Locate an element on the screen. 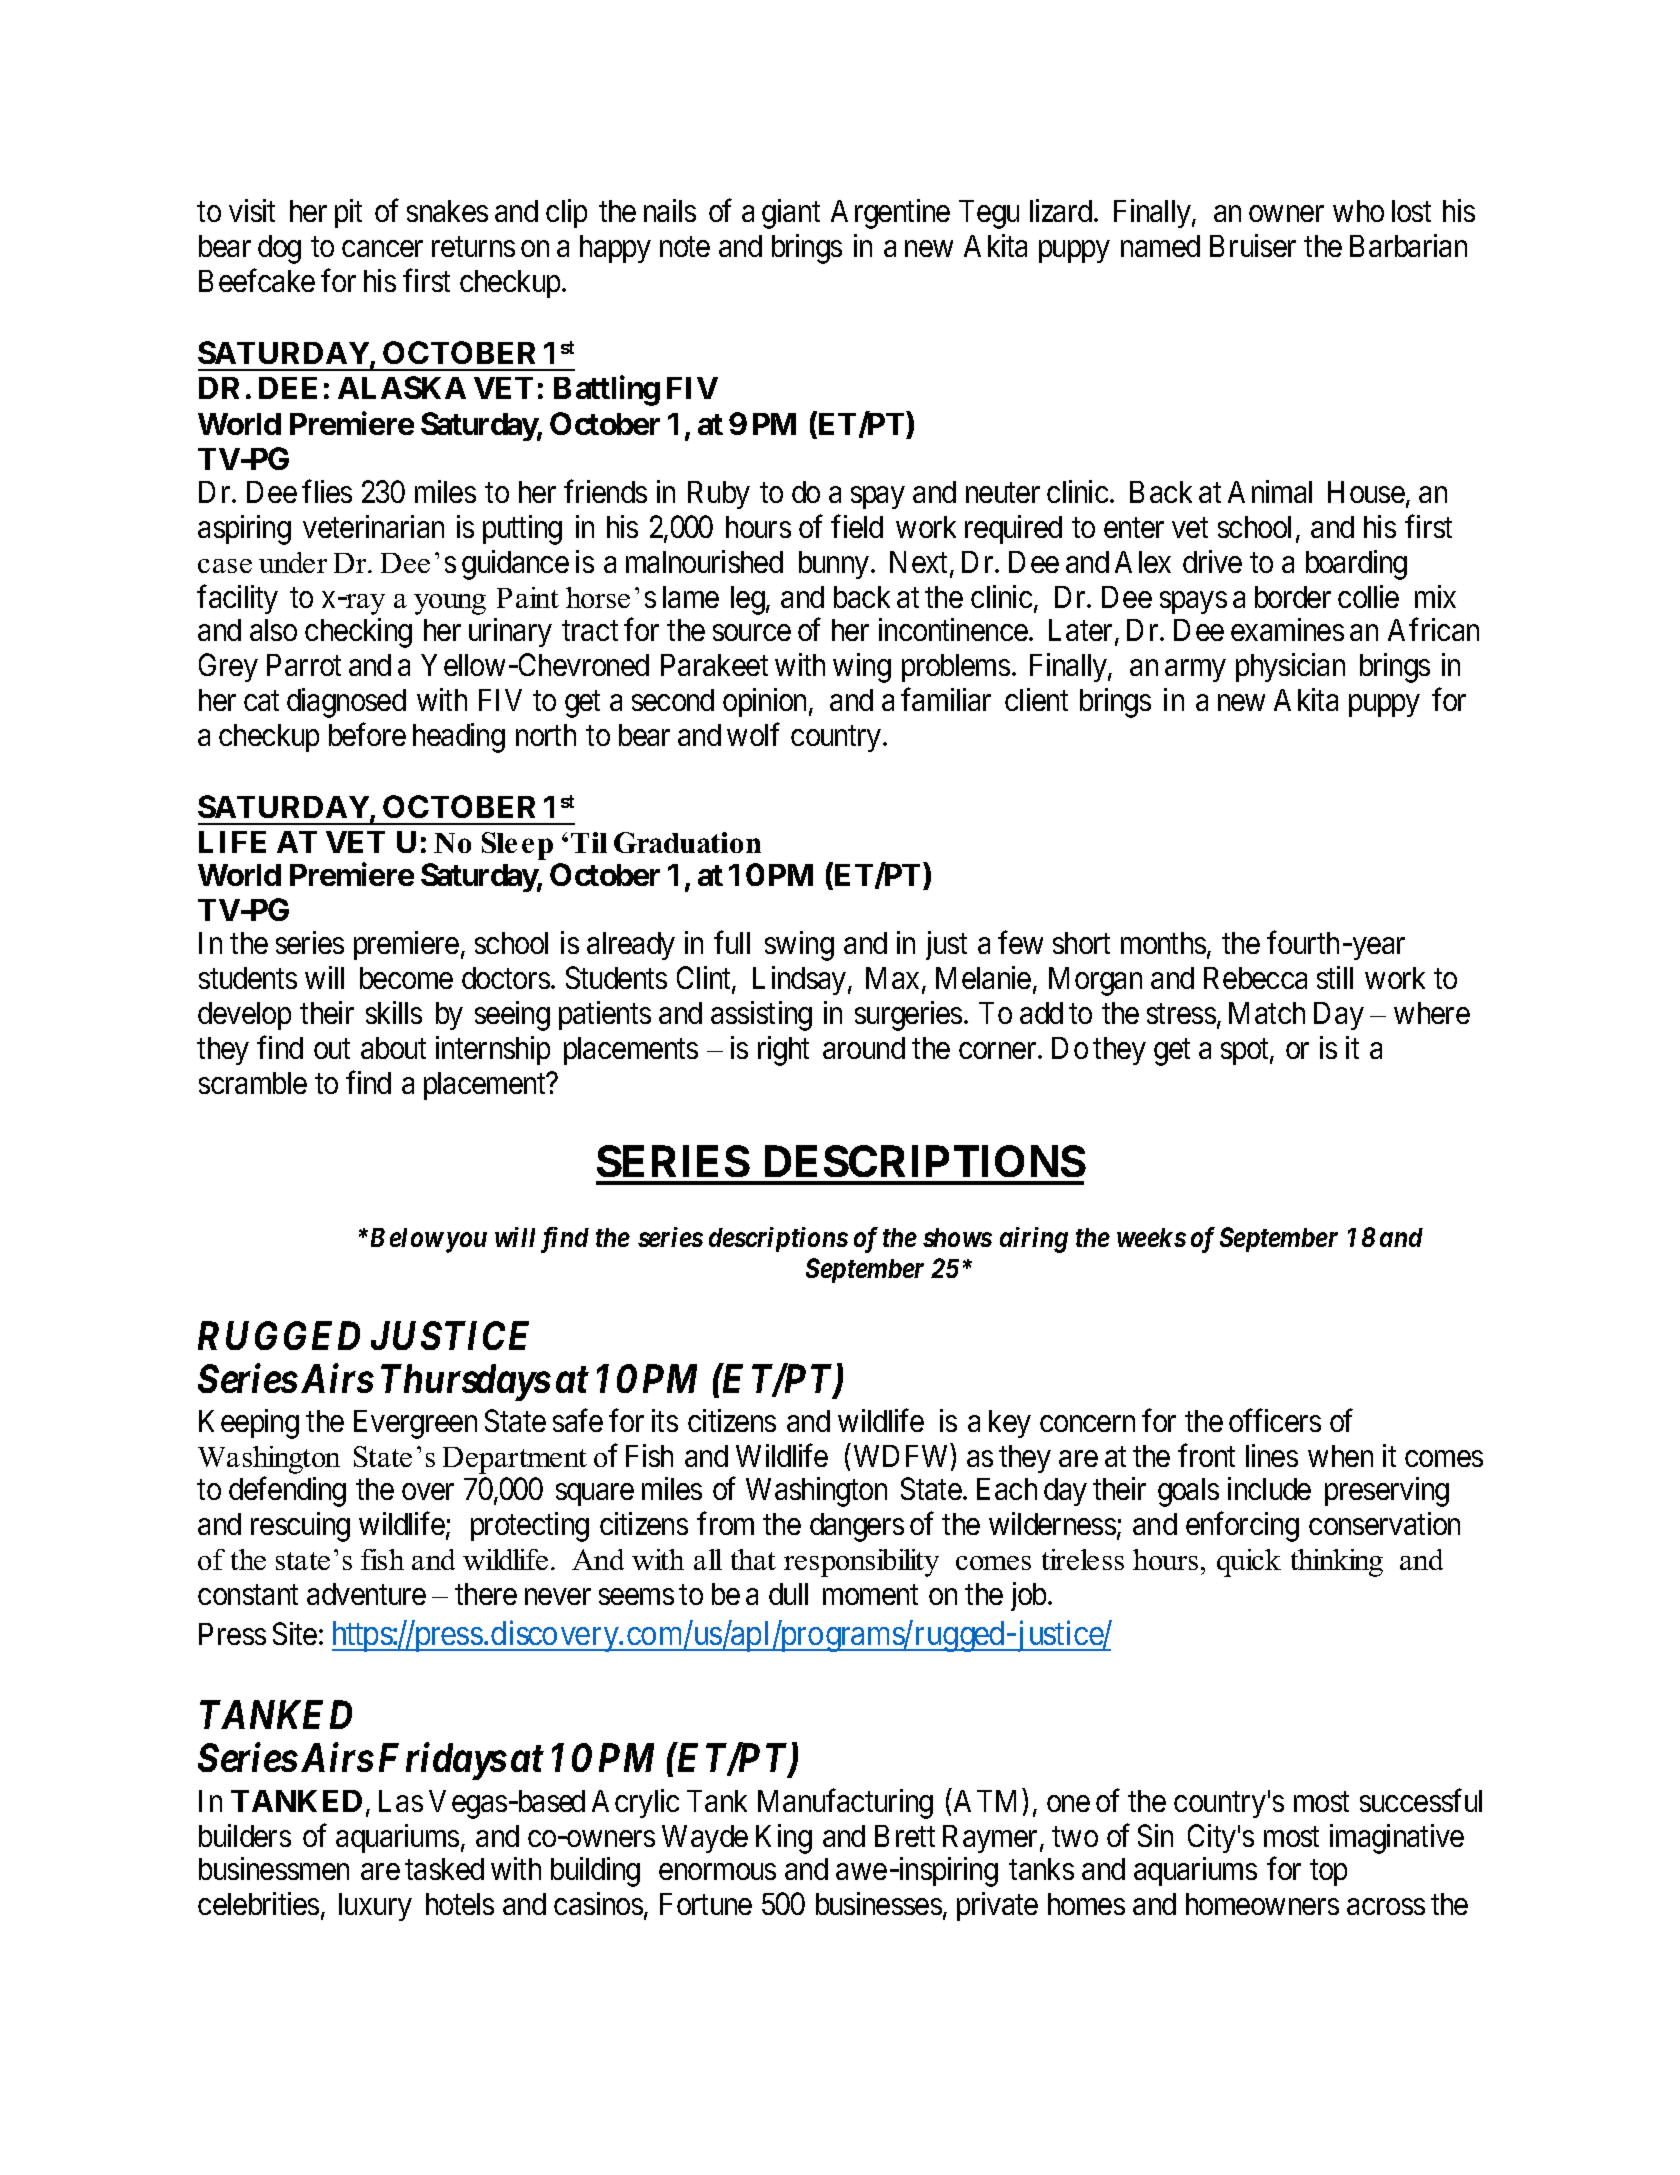 The image size is (1680, 2175). officers is located at coordinates (1275, 1420).
